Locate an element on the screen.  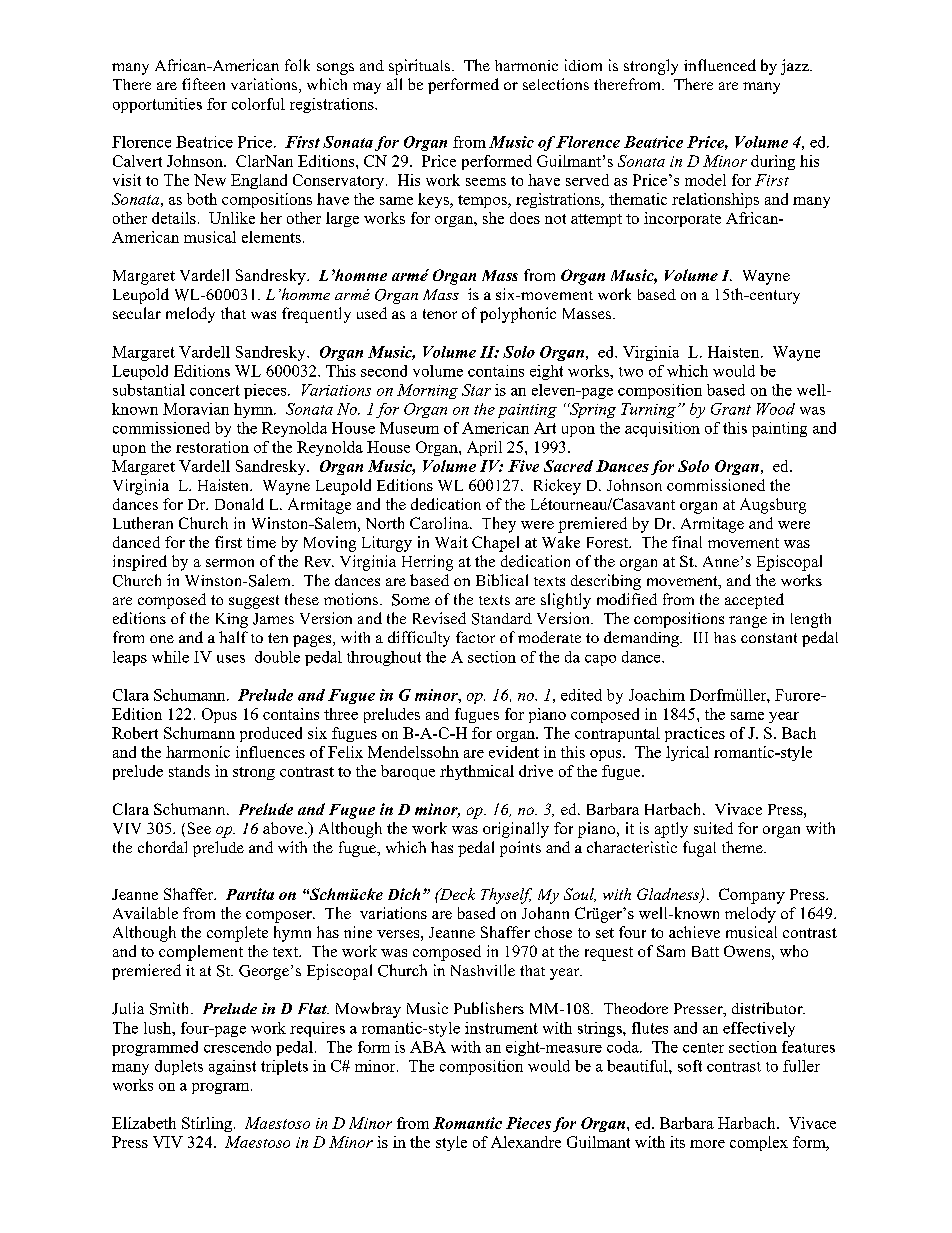
theme is located at coordinates (743, 847).
